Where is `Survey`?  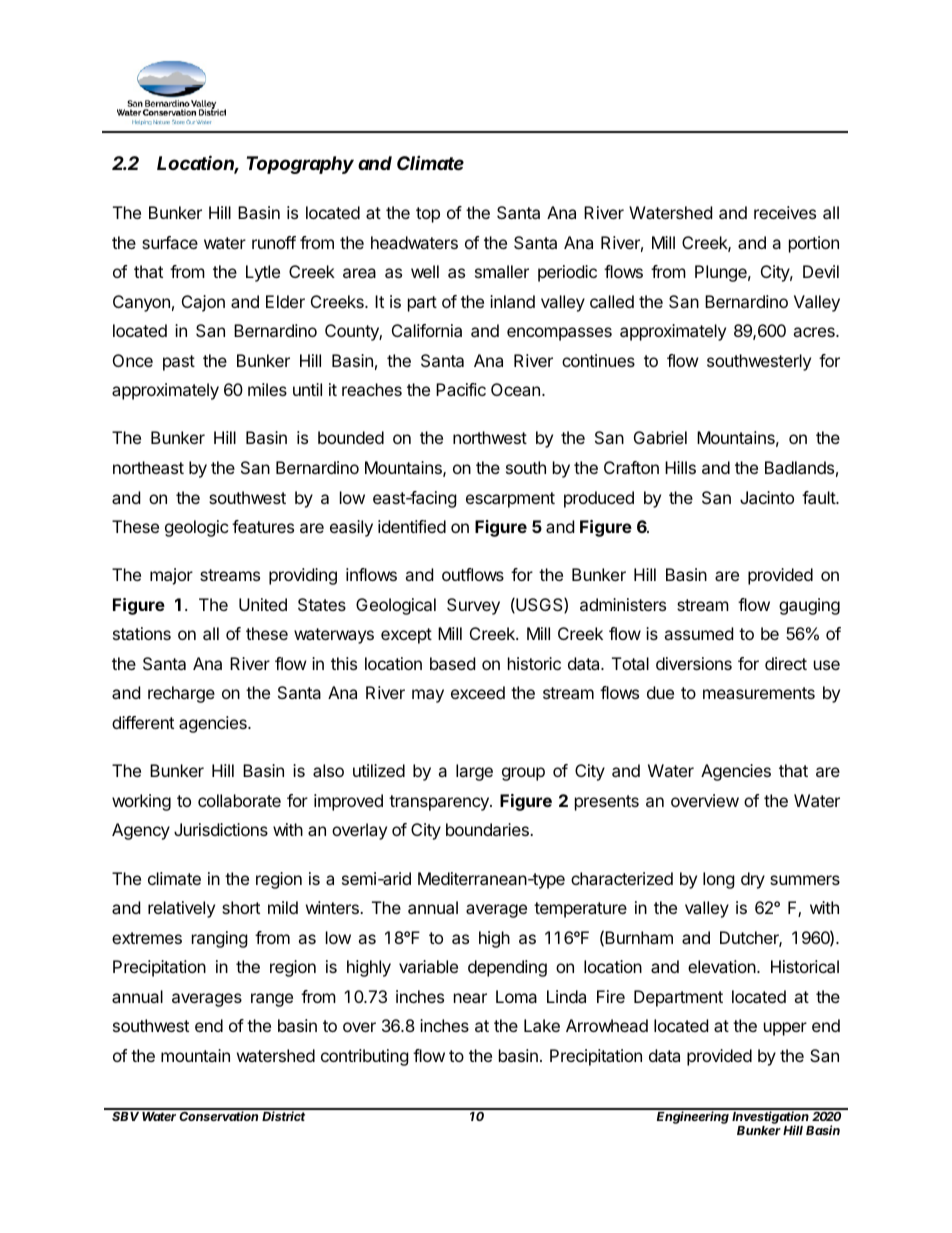 Survey is located at coordinates (473, 606).
